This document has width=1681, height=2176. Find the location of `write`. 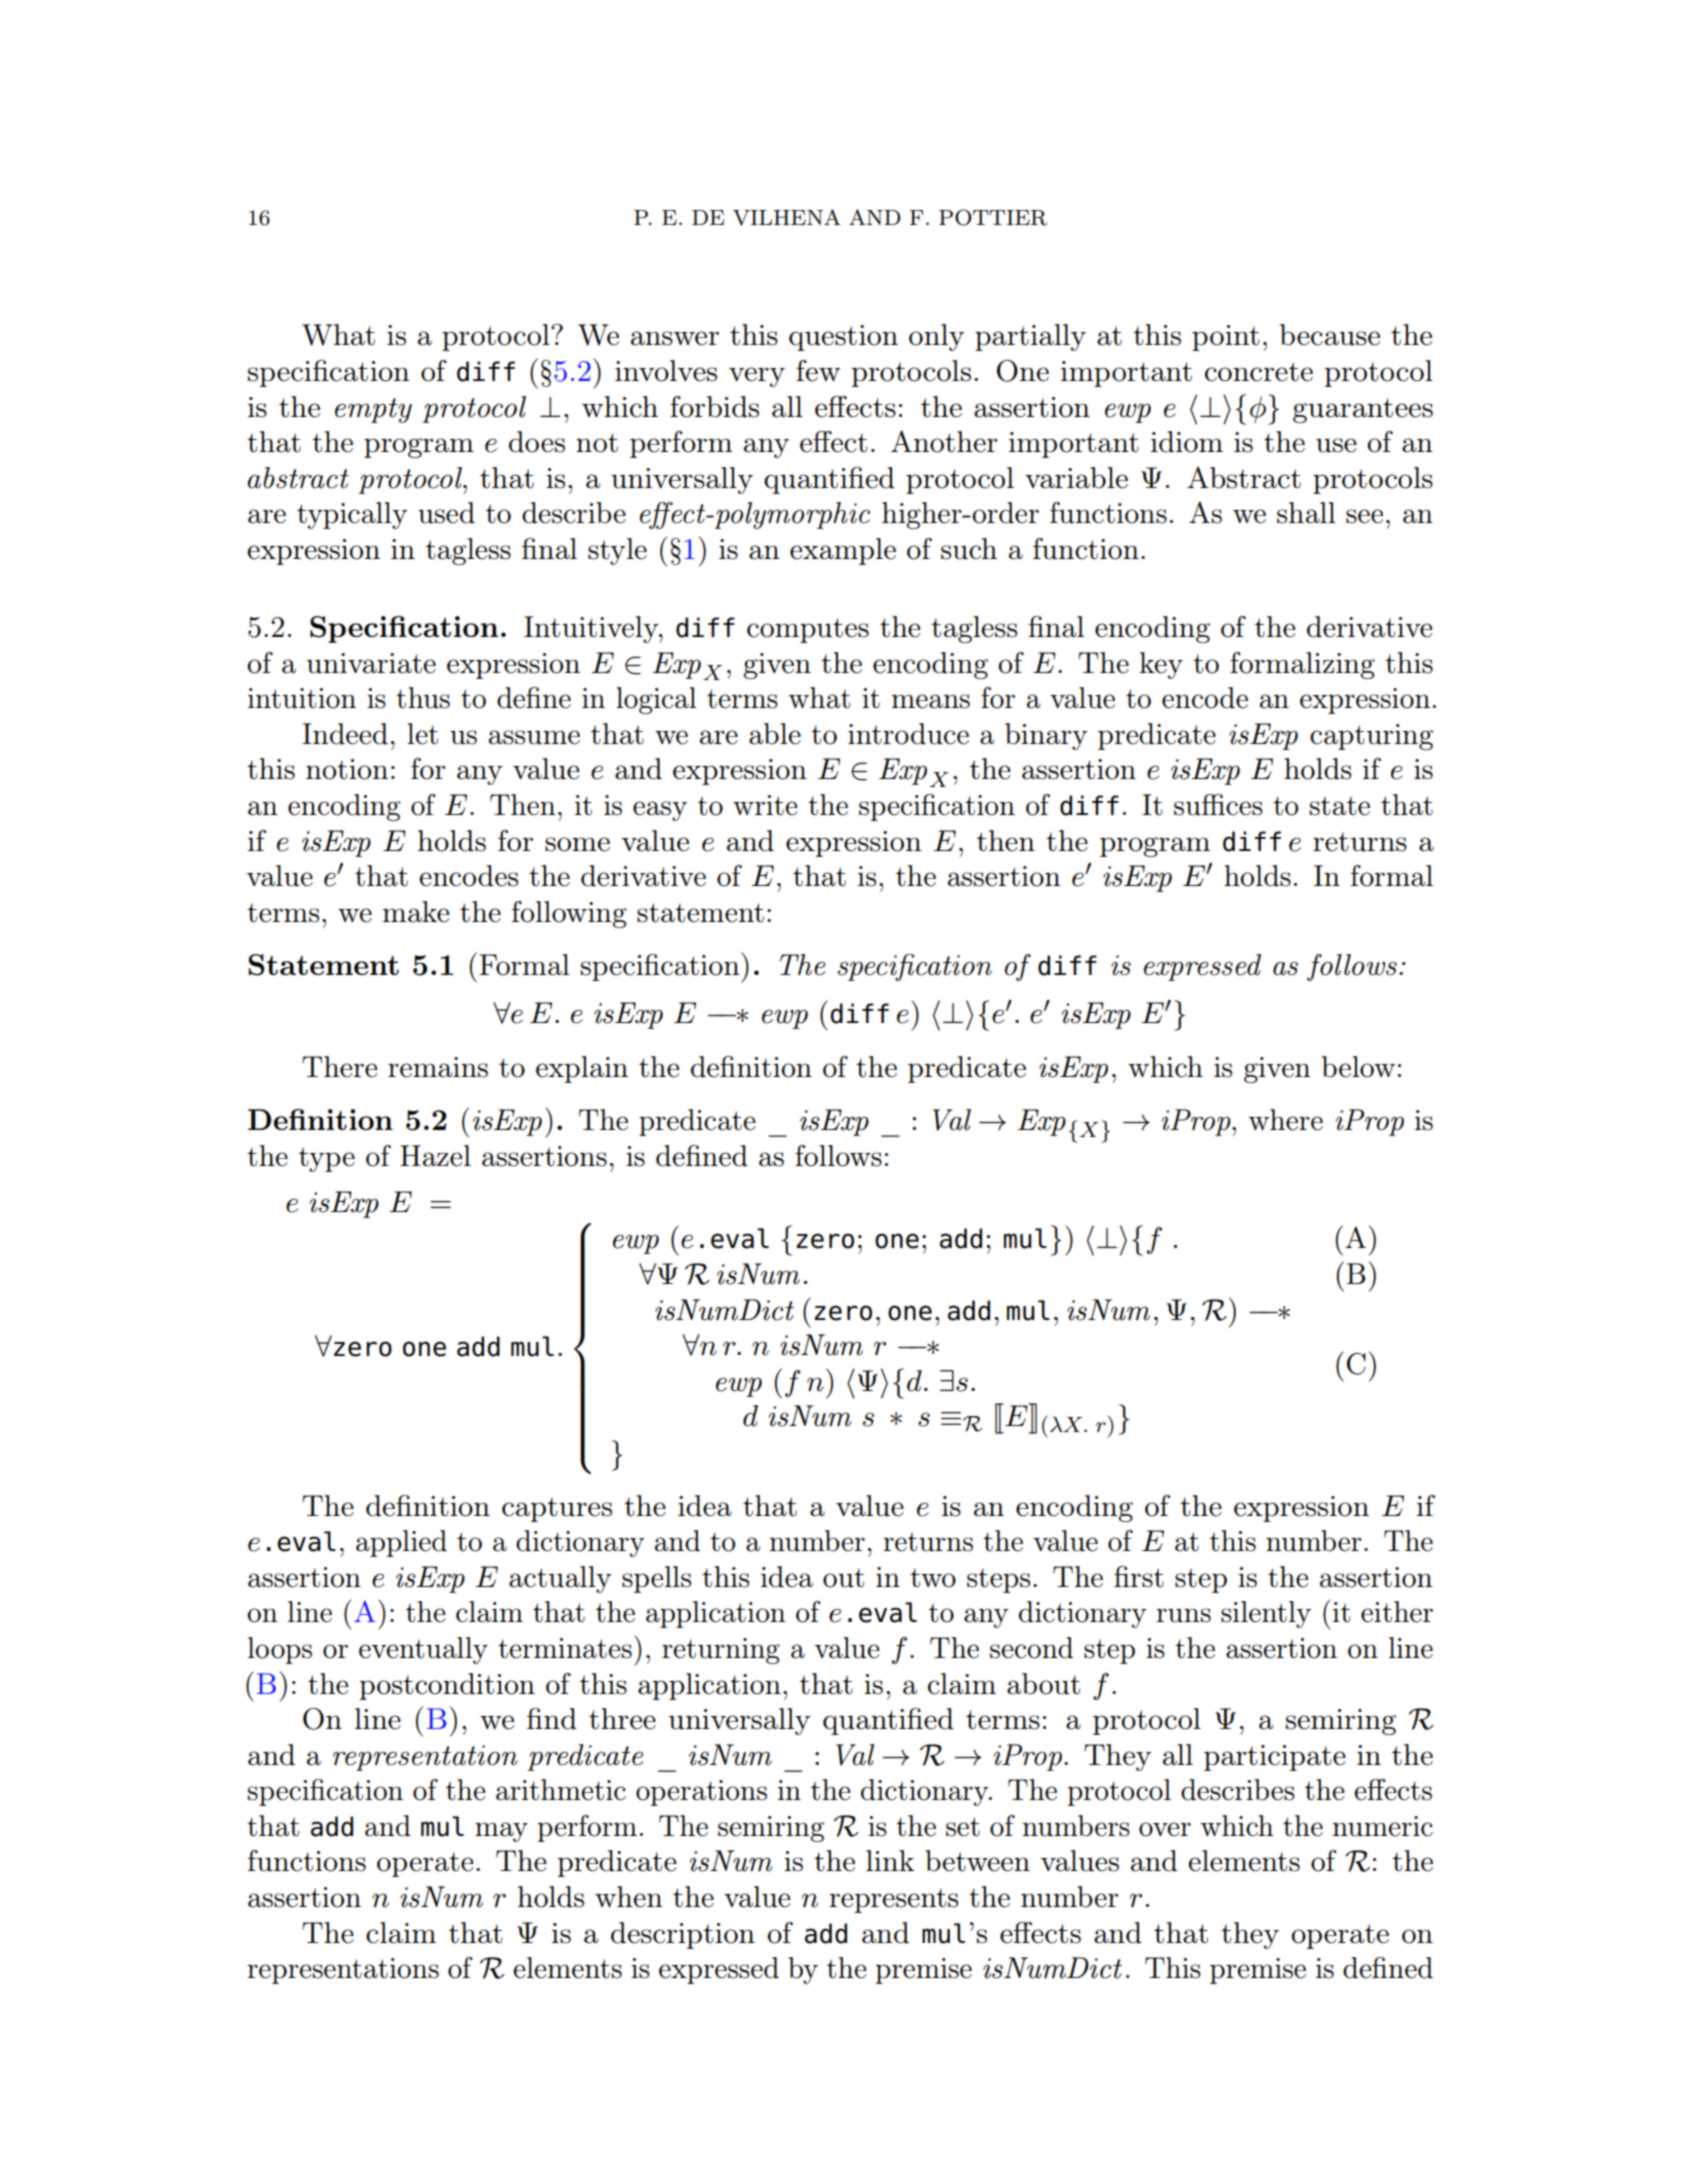

write is located at coordinates (765, 805).
